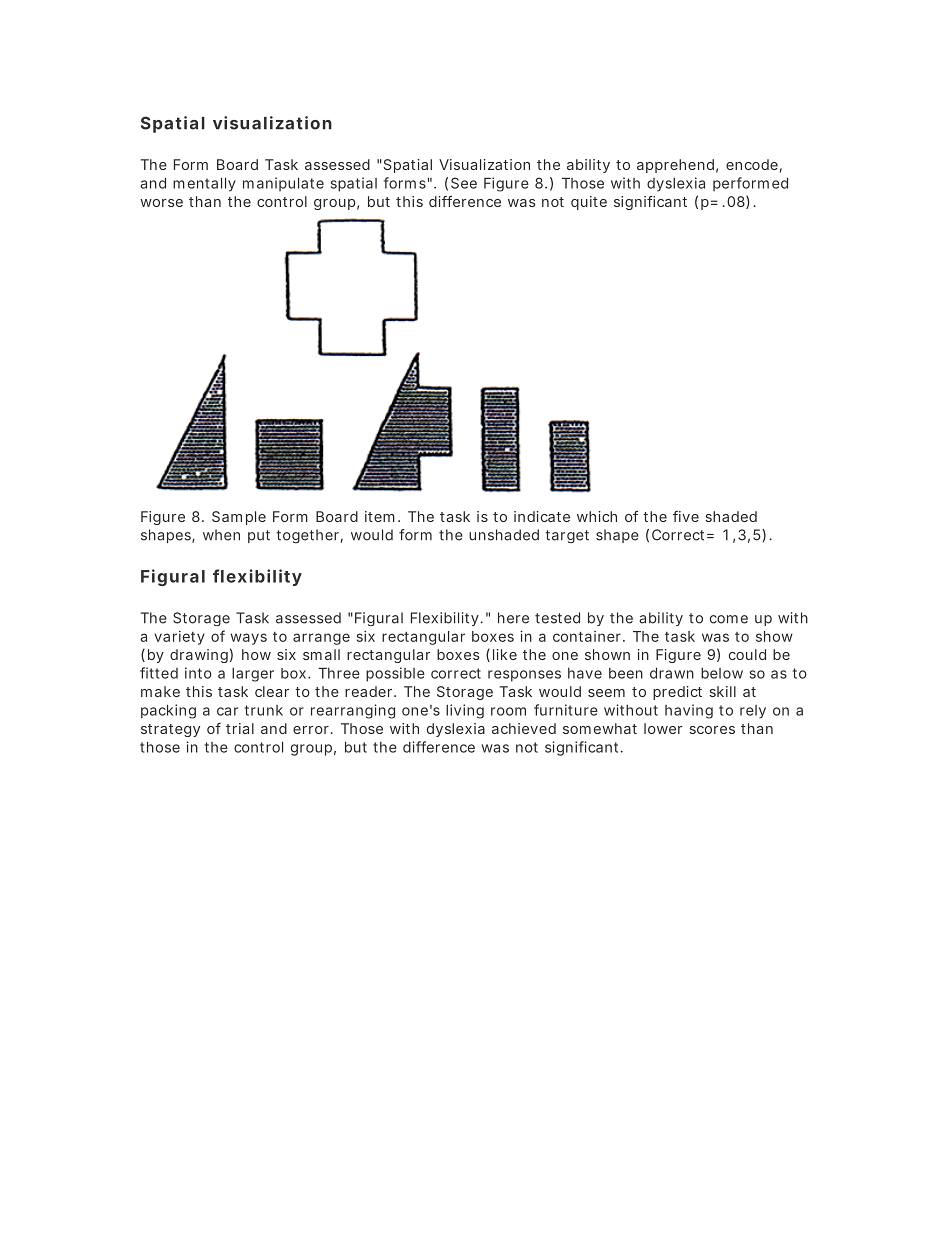  Describe the element at coordinates (675, 166) in the page. I see `apprehend` at that location.
